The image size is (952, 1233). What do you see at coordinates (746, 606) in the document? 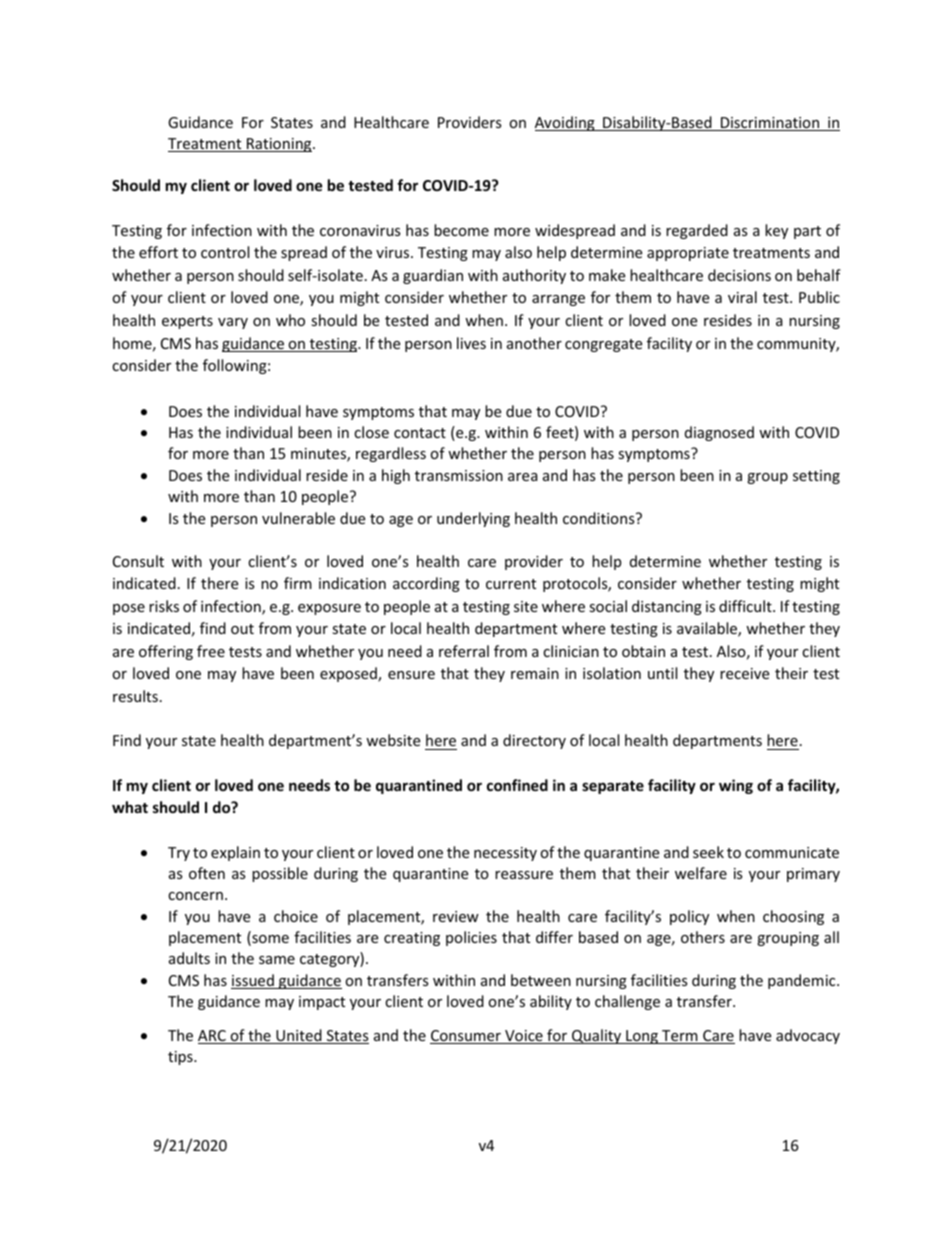
I see `difficult` at bounding box center [746, 606].
